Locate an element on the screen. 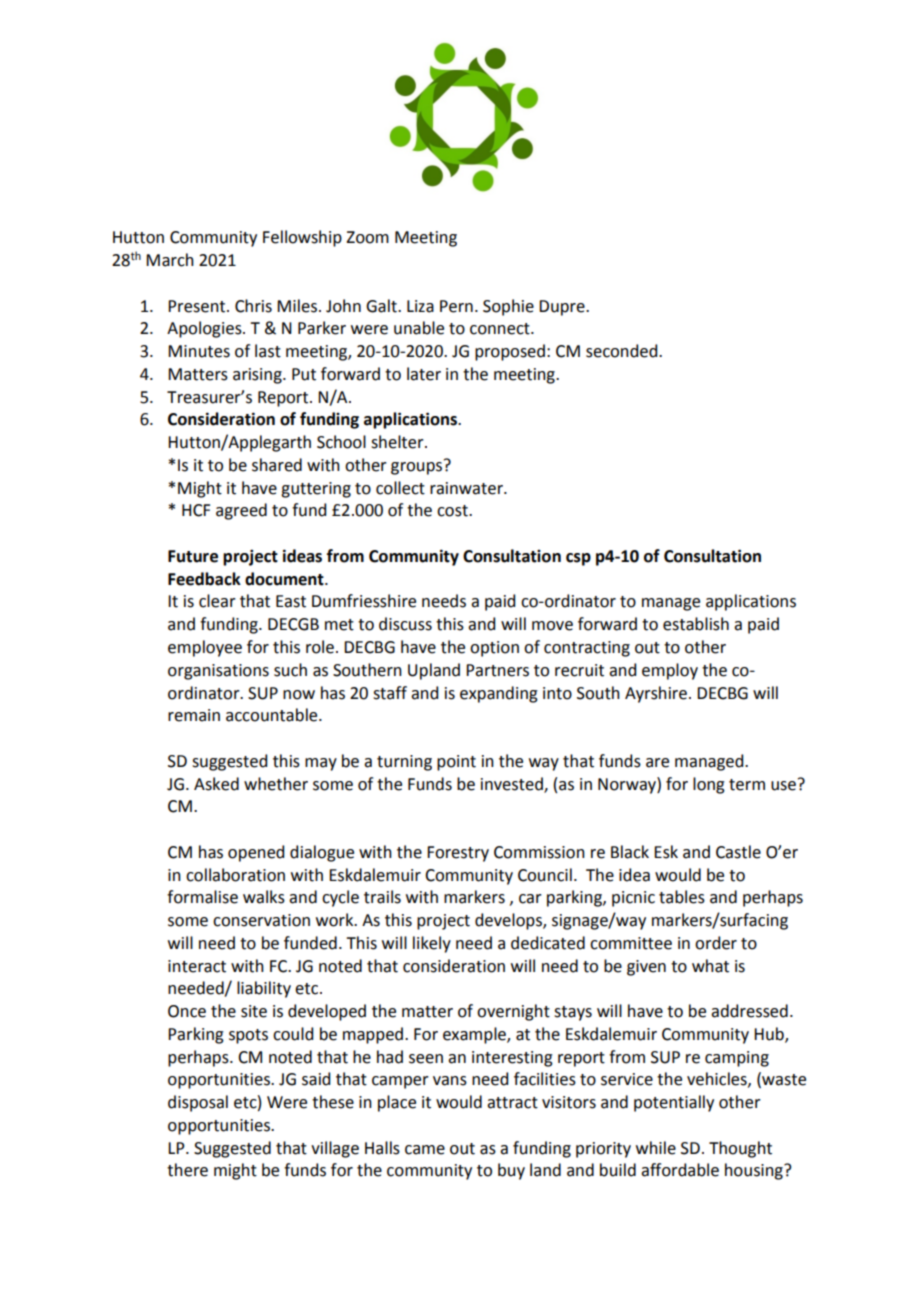  cost is located at coordinates (453, 511).
